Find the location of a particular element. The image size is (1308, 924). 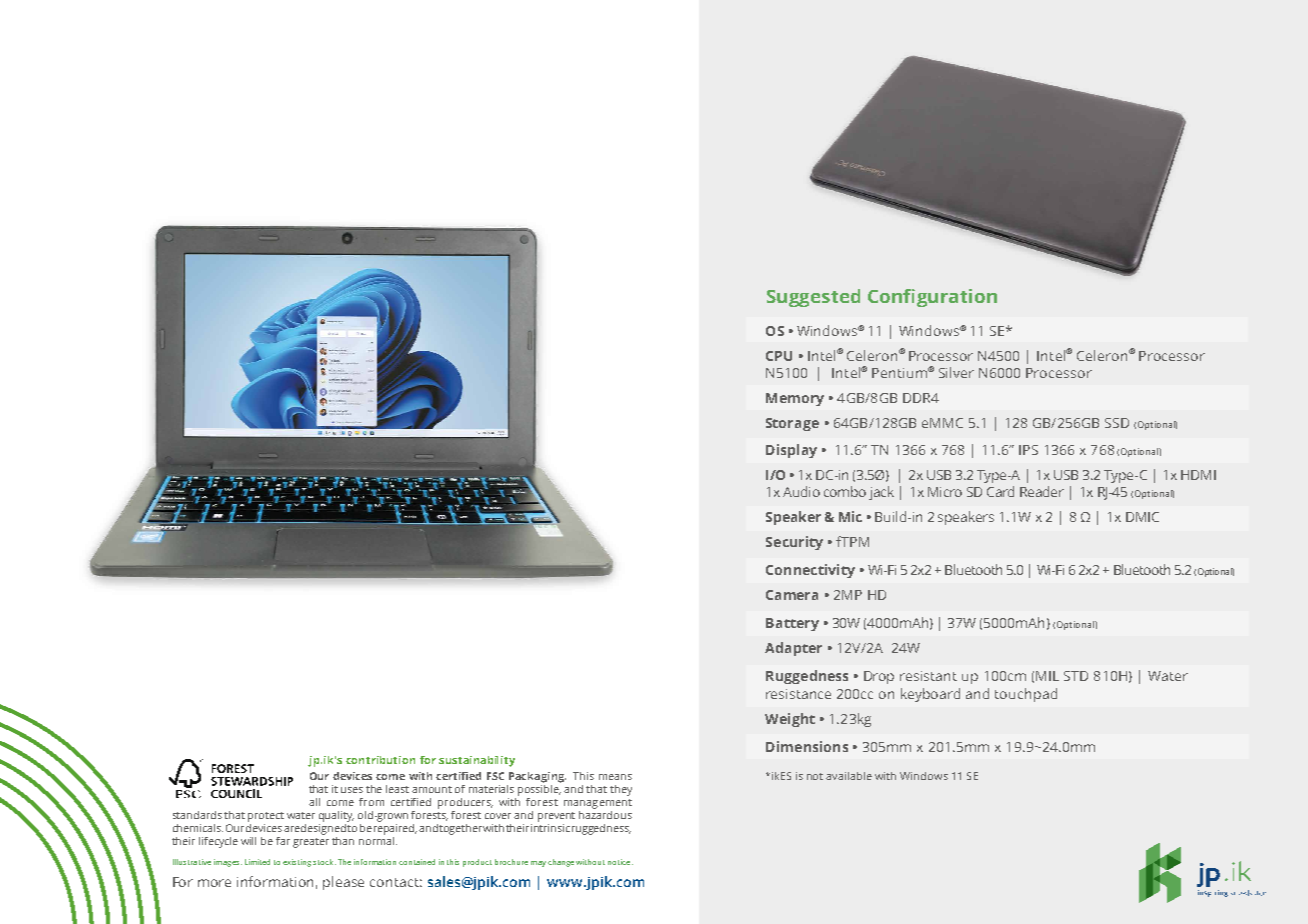

means is located at coordinates (615, 777).
